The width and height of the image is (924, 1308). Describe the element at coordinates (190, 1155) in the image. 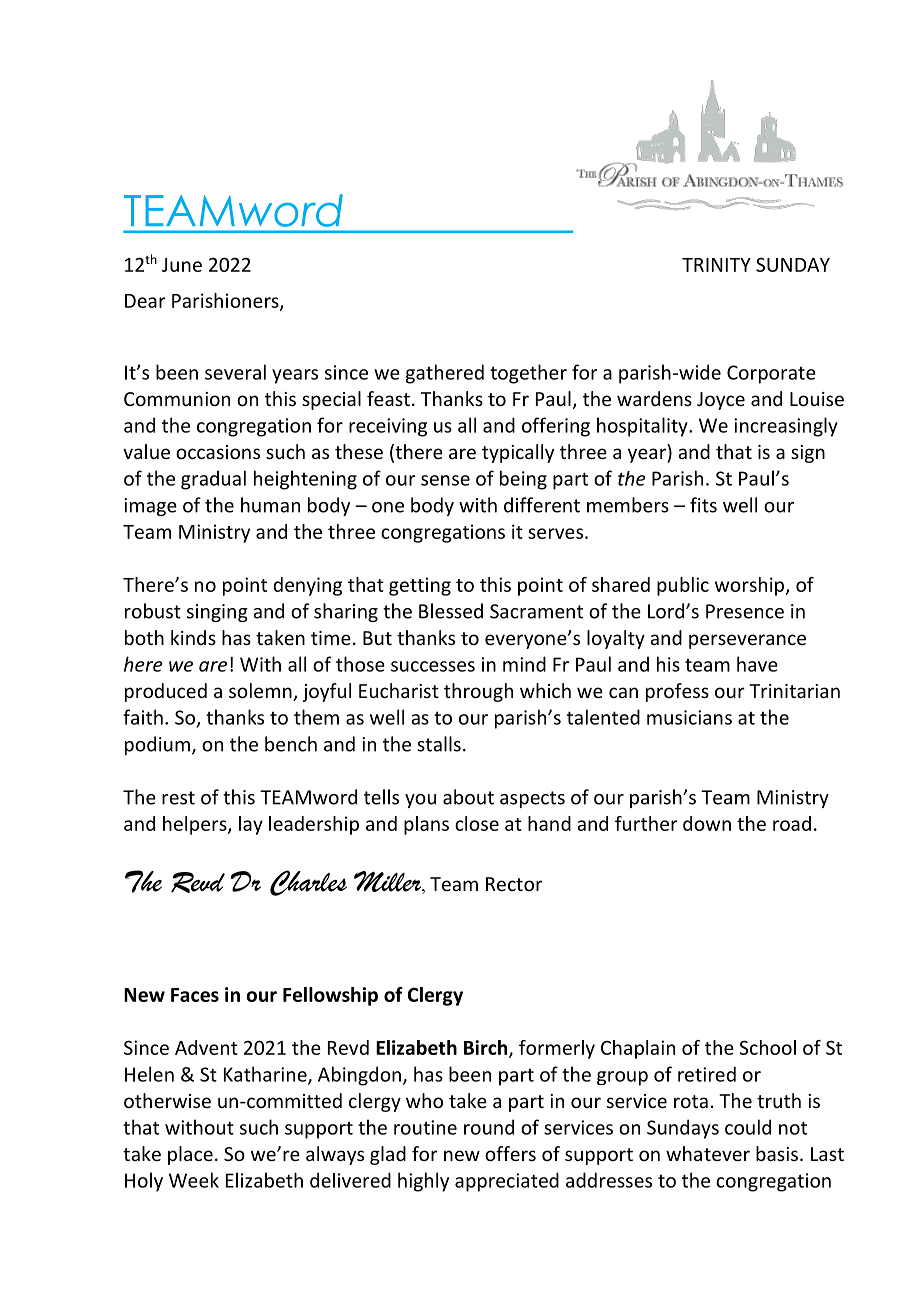

I see `place` at that location.
